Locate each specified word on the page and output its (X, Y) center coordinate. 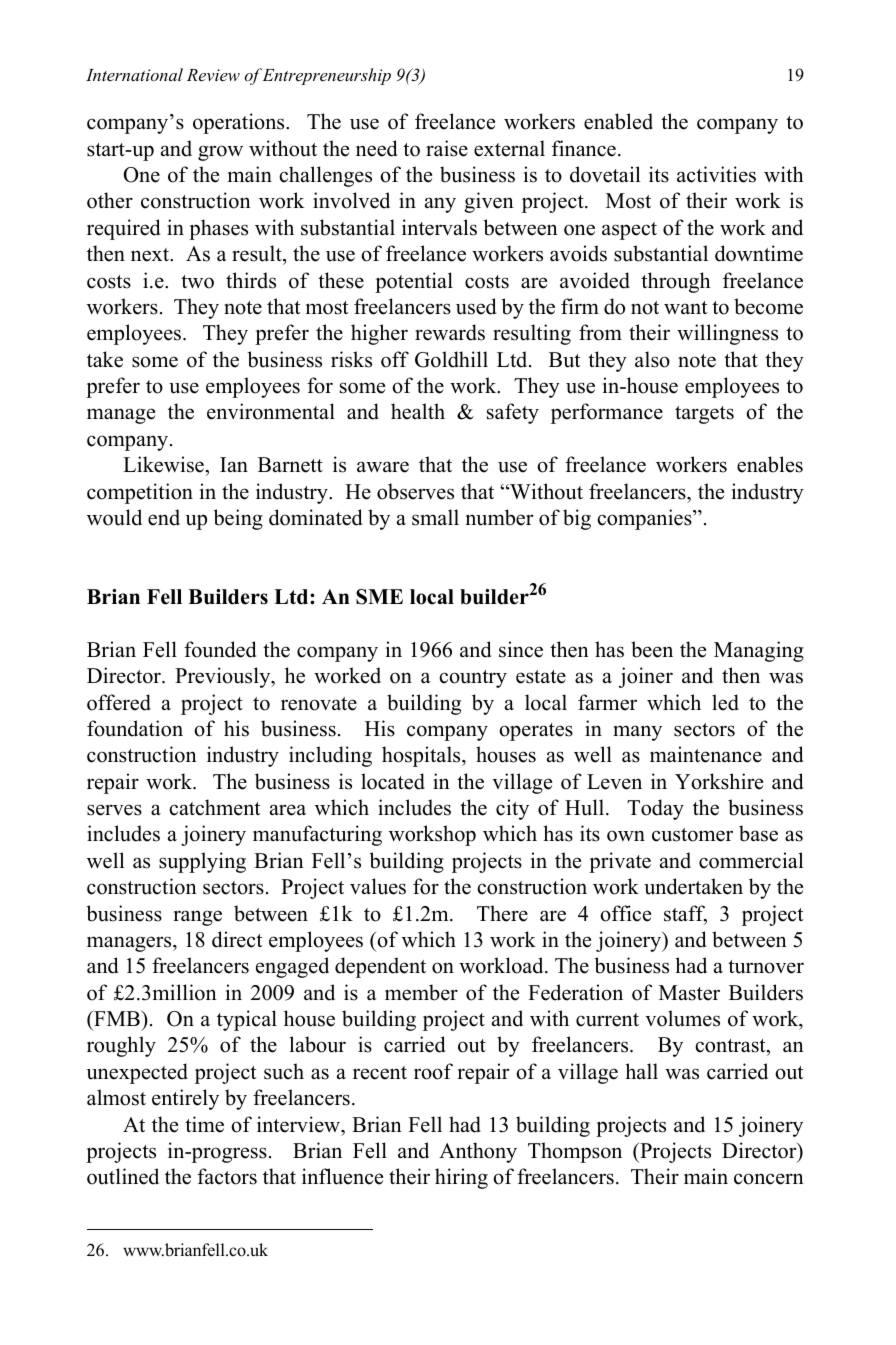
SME (379, 597)
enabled (618, 121)
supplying (202, 862)
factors (227, 1176)
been (652, 649)
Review (213, 75)
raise (447, 148)
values (378, 886)
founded (220, 649)
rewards (450, 332)
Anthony (478, 1152)
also (652, 359)
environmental (271, 411)
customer (692, 835)
